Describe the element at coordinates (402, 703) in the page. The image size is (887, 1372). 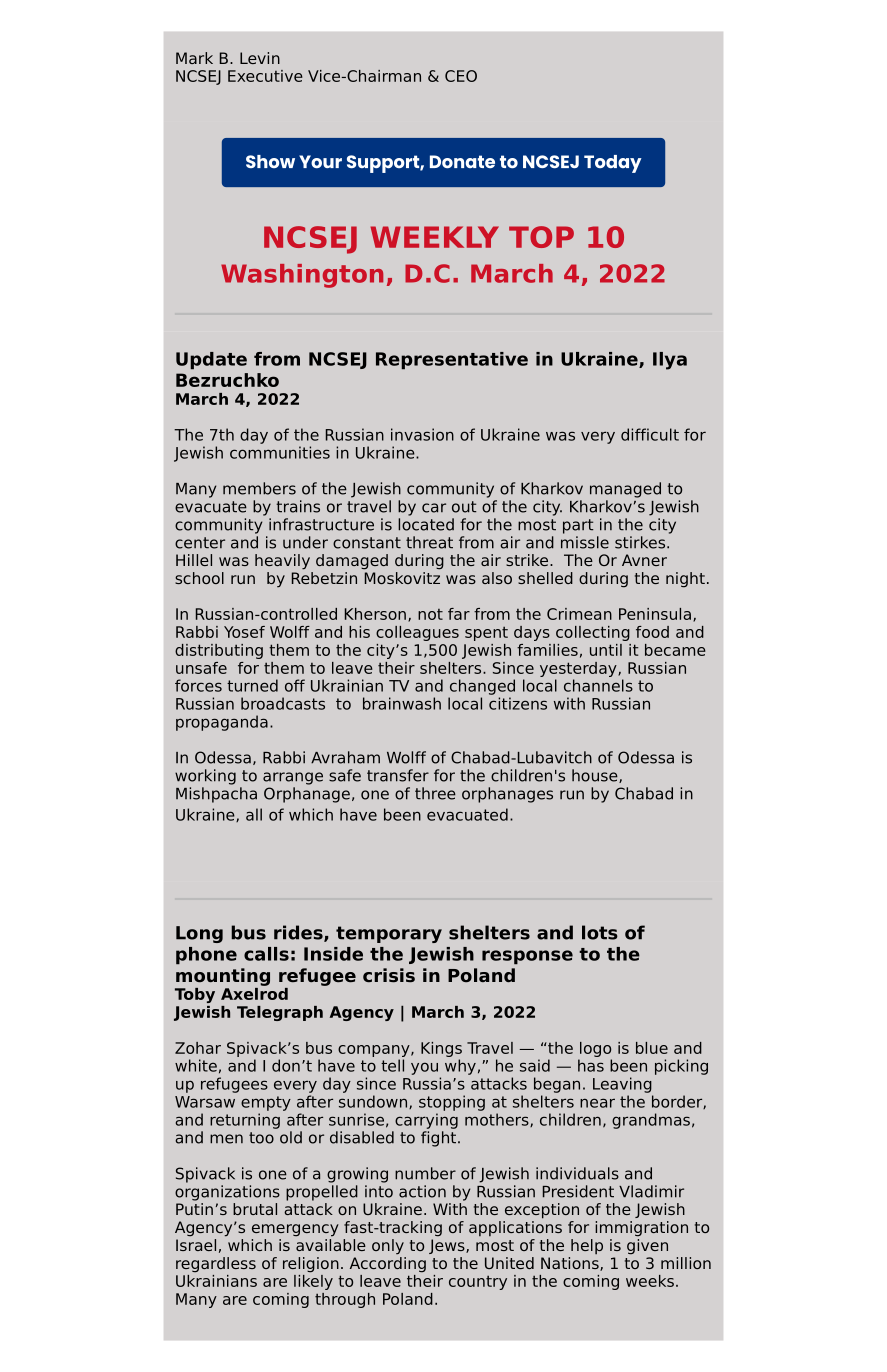
I see `brainwash` at that location.
